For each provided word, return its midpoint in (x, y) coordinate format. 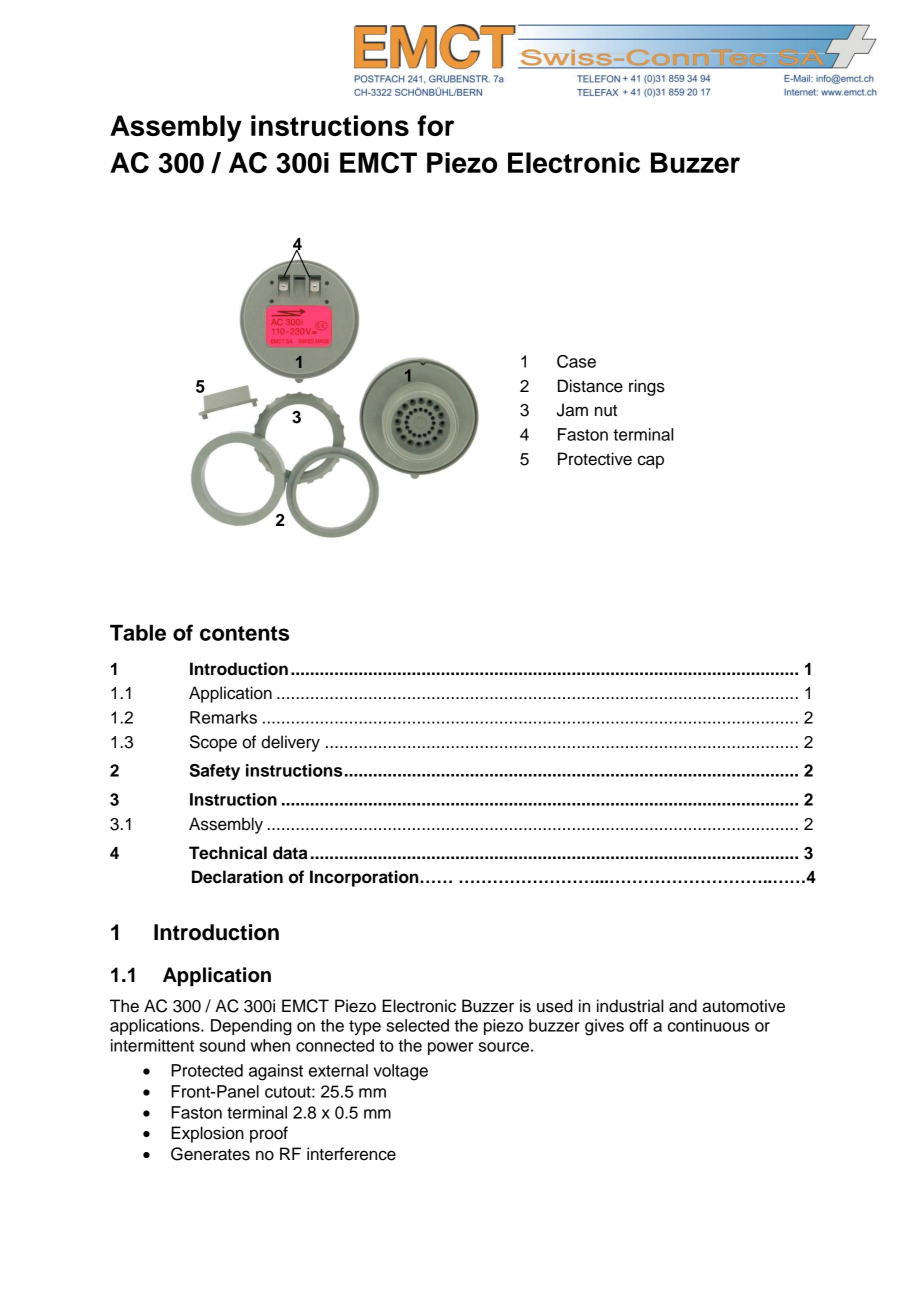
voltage (401, 1072)
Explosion (207, 1134)
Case (576, 361)
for (435, 125)
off (638, 1025)
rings (647, 387)
